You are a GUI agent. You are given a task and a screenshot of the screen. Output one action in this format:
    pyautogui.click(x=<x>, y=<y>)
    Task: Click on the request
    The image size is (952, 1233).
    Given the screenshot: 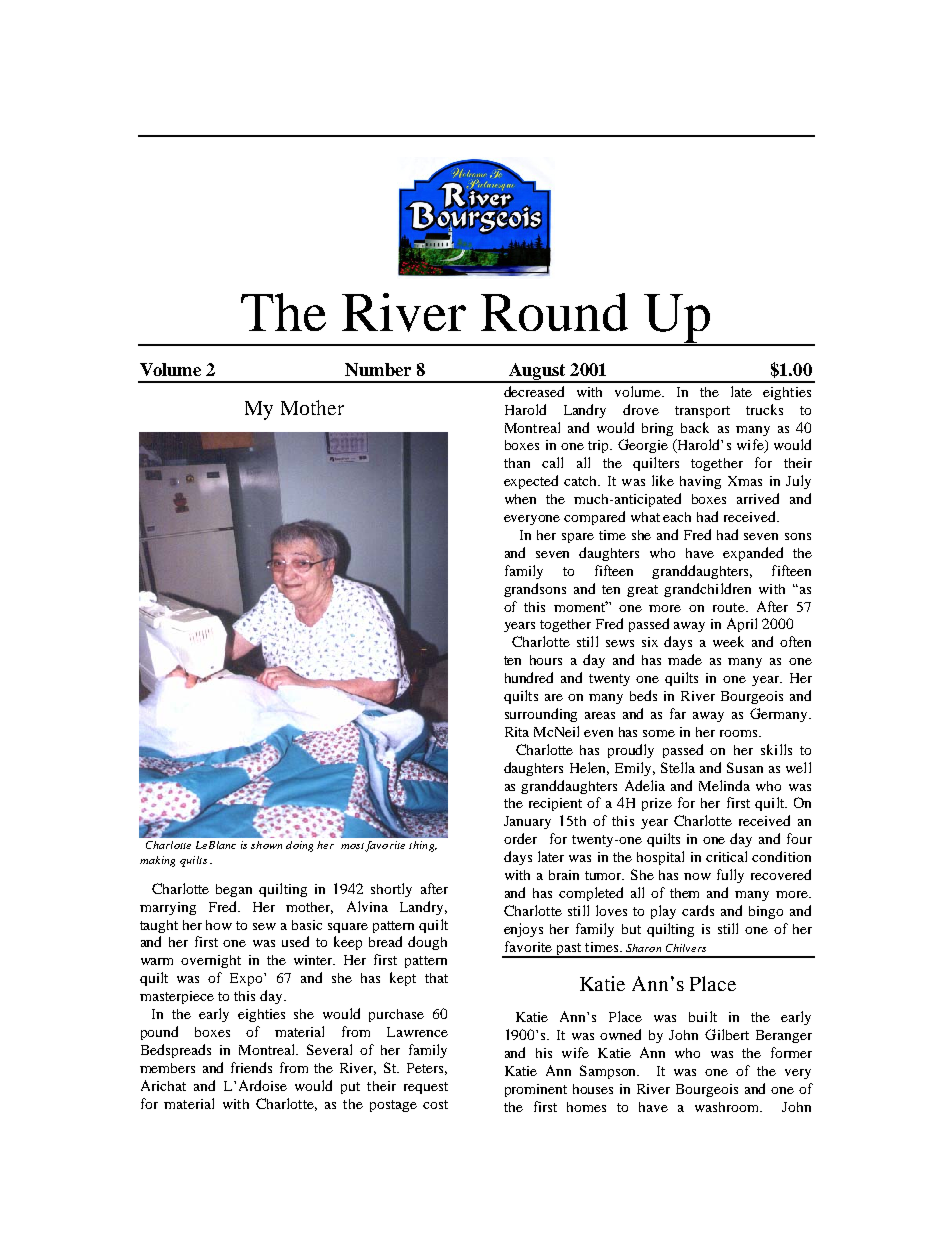 What is the action you would take?
    pyautogui.click(x=426, y=1088)
